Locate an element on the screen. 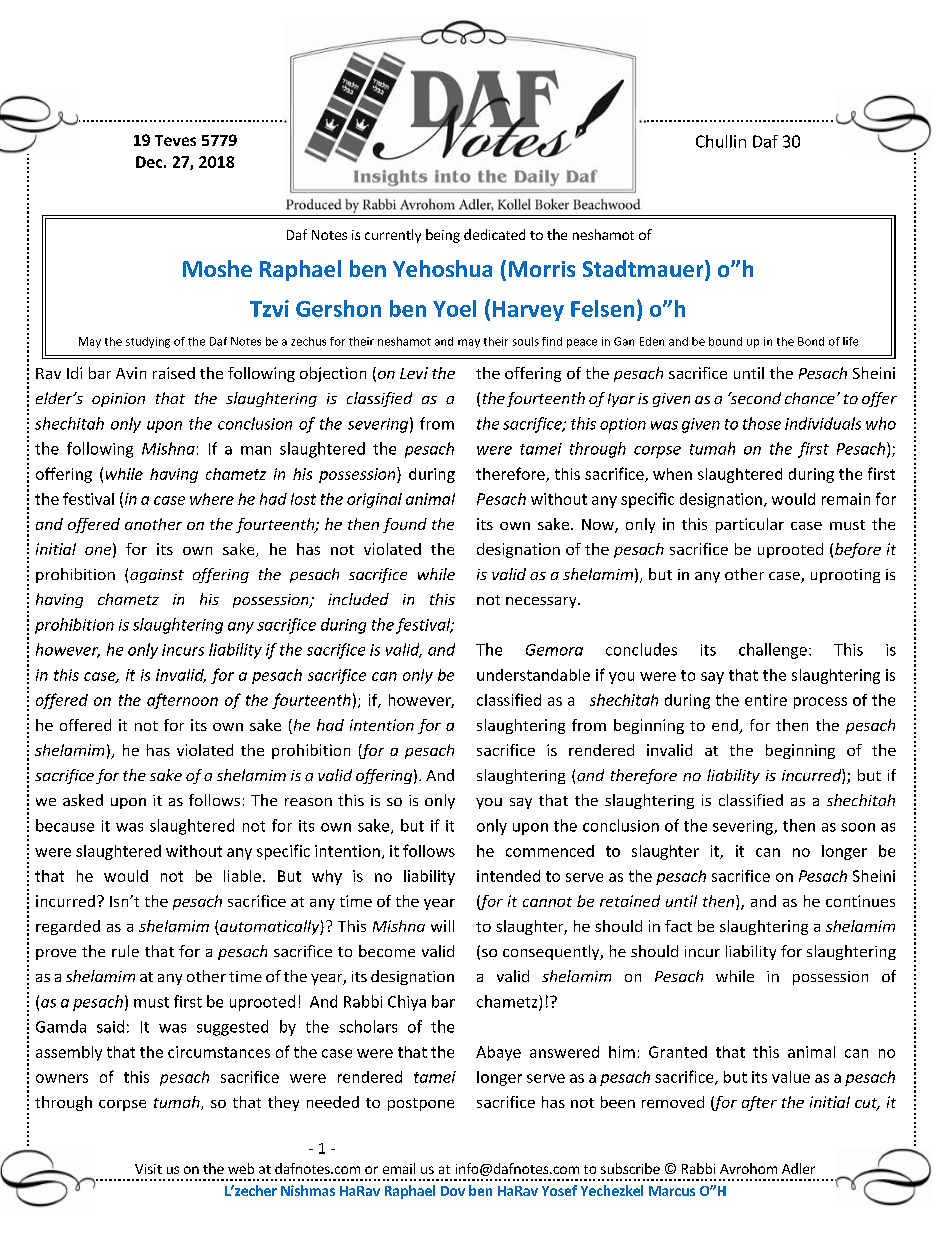 The width and height of the screenshot is (952, 1233). Moshe is located at coordinates (217, 268).
